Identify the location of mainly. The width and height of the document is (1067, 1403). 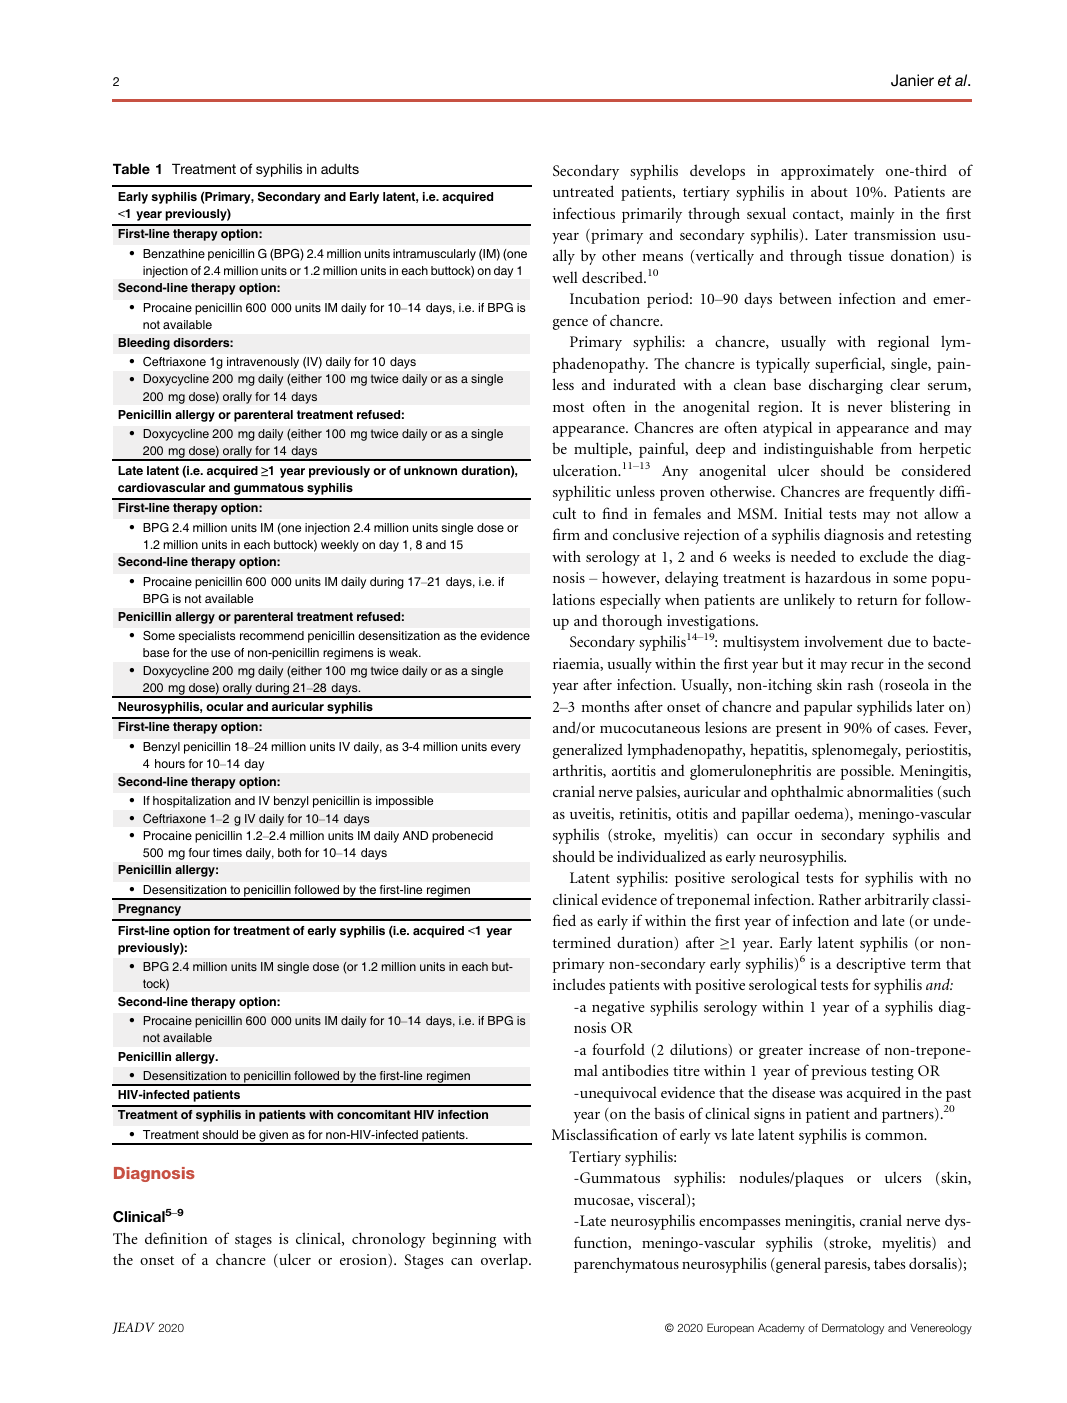
(872, 215).
